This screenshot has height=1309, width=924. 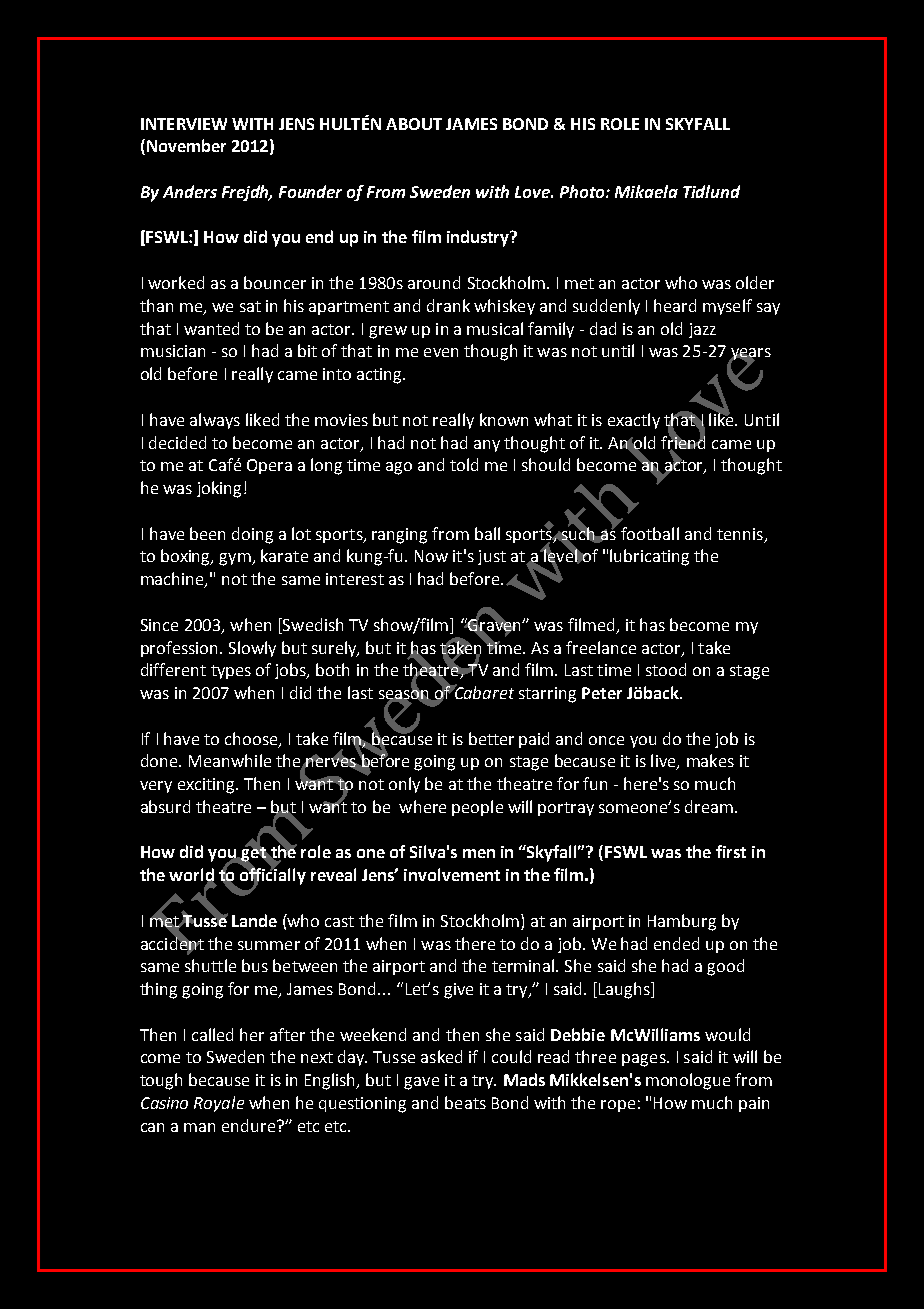 I want to click on exciting, so click(x=207, y=786).
